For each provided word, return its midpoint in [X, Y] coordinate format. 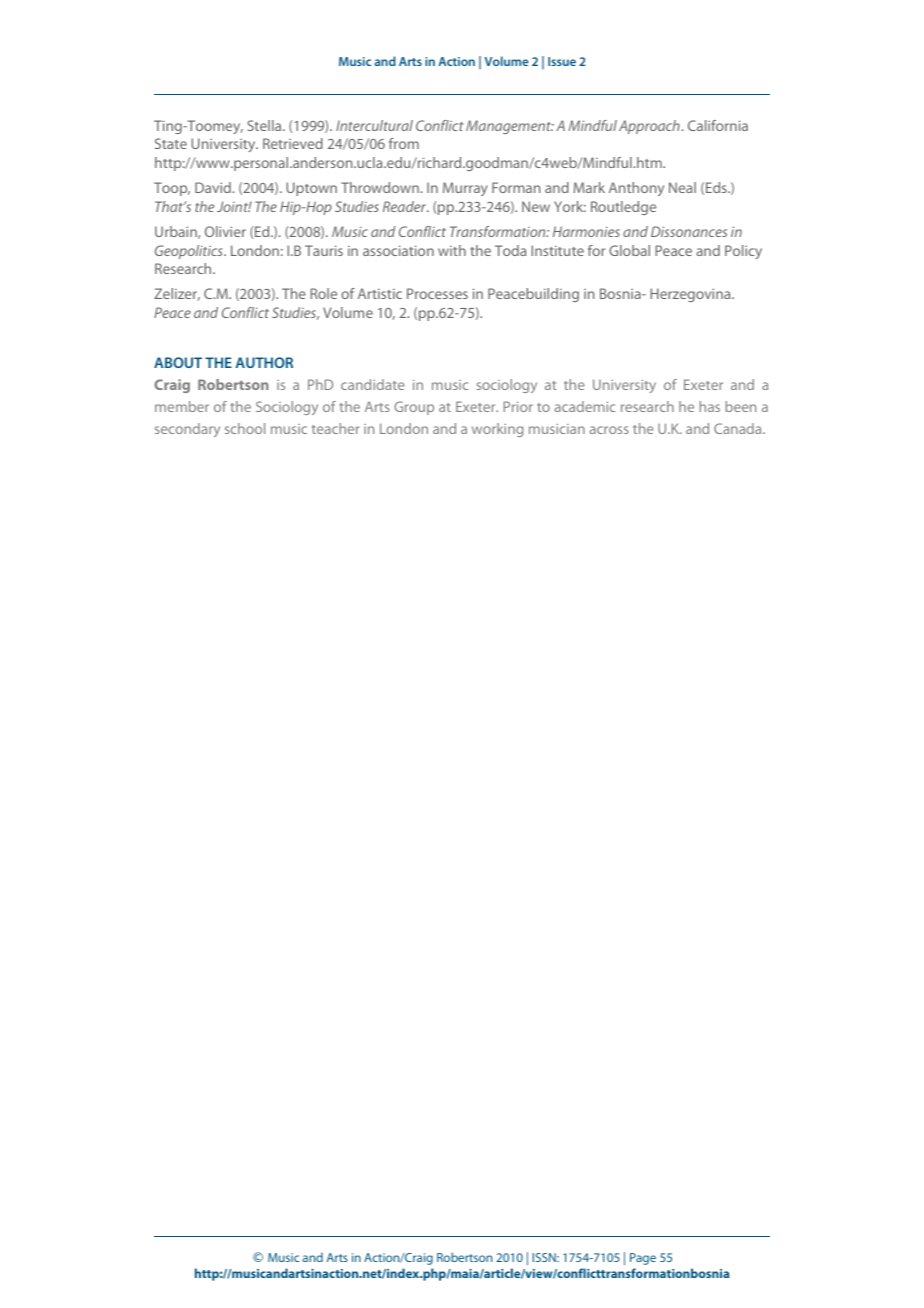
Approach [650, 127]
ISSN [545, 1257]
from [404, 143]
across [609, 430]
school [245, 428]
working [497, 430]
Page [643, 1259]
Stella [265, 125]
